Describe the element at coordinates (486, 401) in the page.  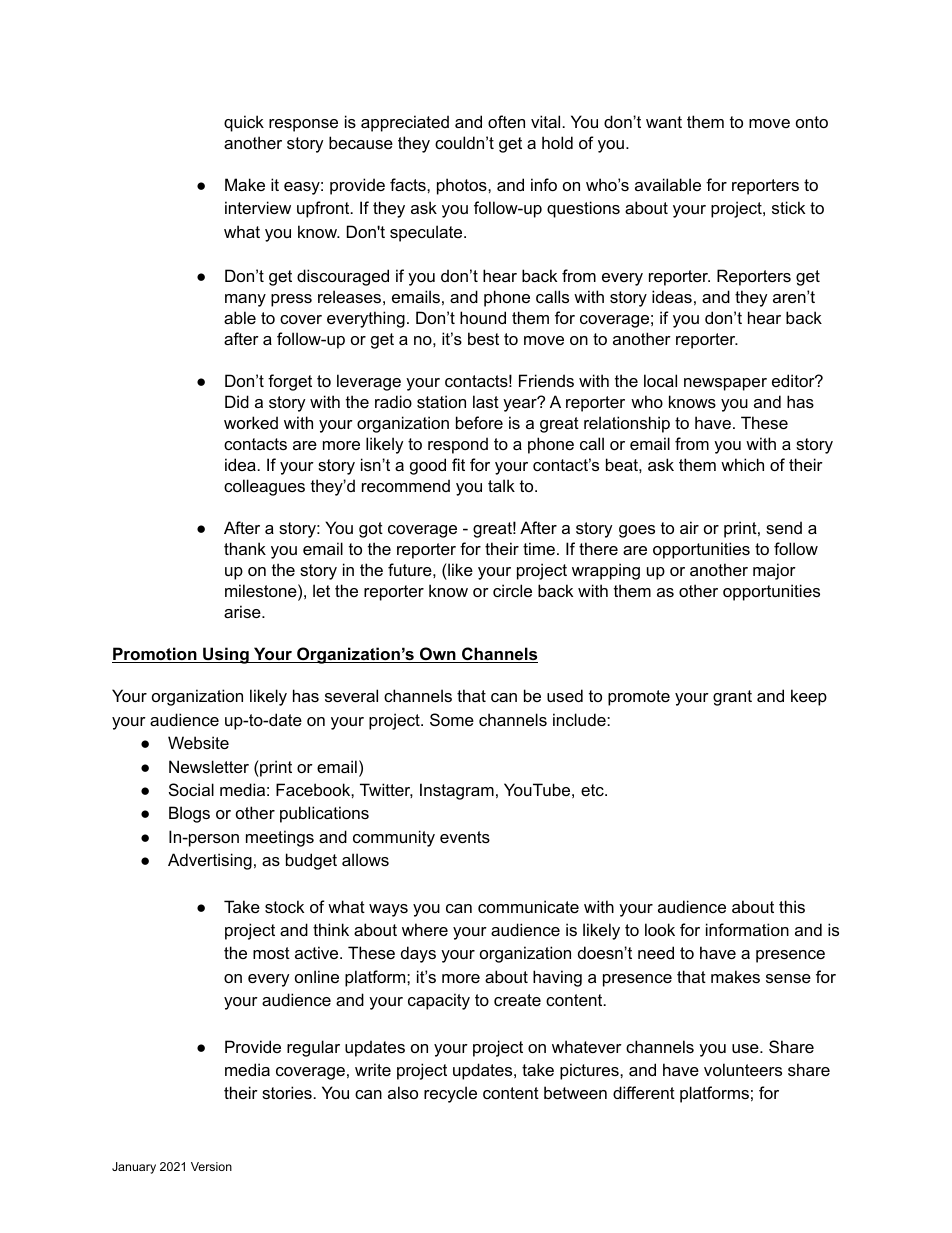
I see `last` at that location.
